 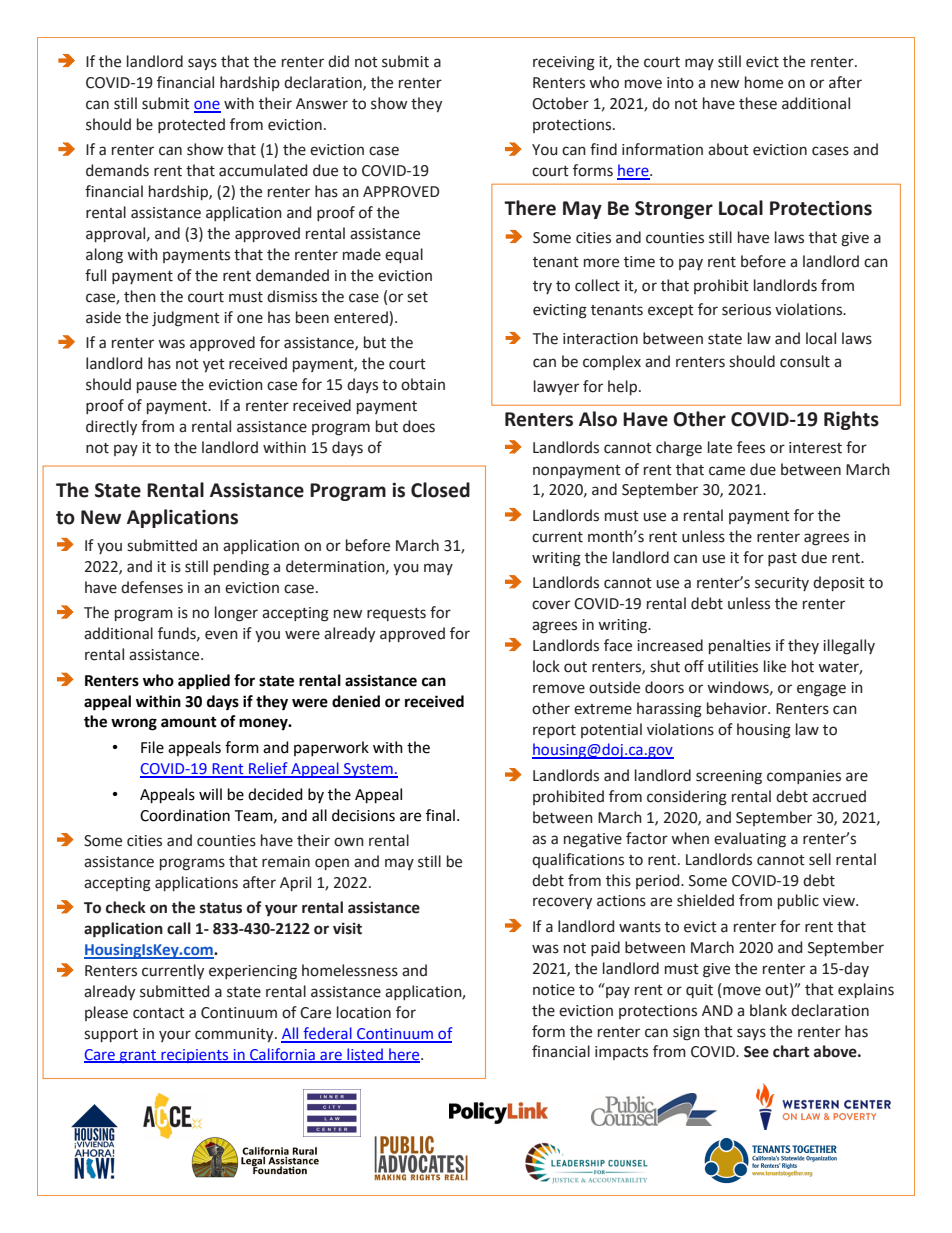 What do you see at coordinates (782, 559) in the screenshot?
I see `past` at bounding box center [782, 559].
